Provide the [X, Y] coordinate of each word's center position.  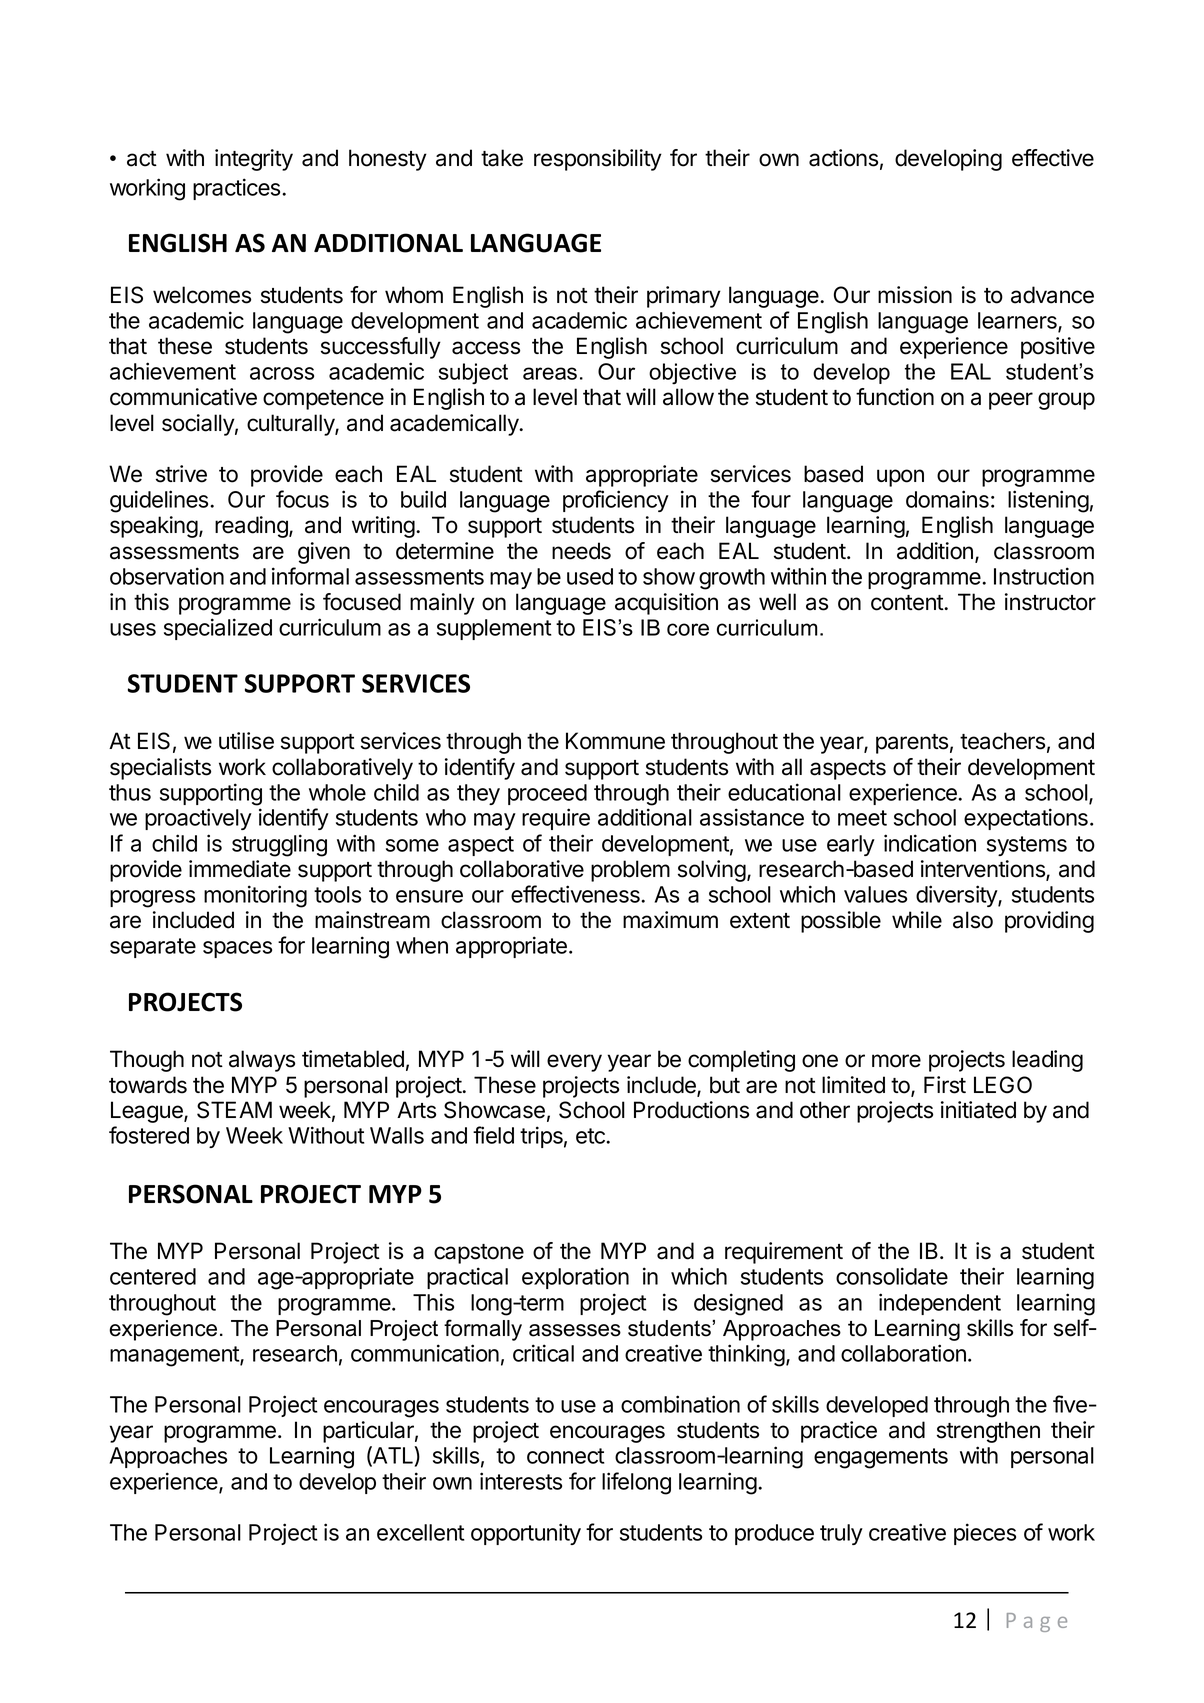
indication [930, 843]
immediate [240, 869]
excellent [421, 1532]
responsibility [598, 160]
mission [915, 295]
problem [630, 871]
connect [566, 1456]
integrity [254, 160]
